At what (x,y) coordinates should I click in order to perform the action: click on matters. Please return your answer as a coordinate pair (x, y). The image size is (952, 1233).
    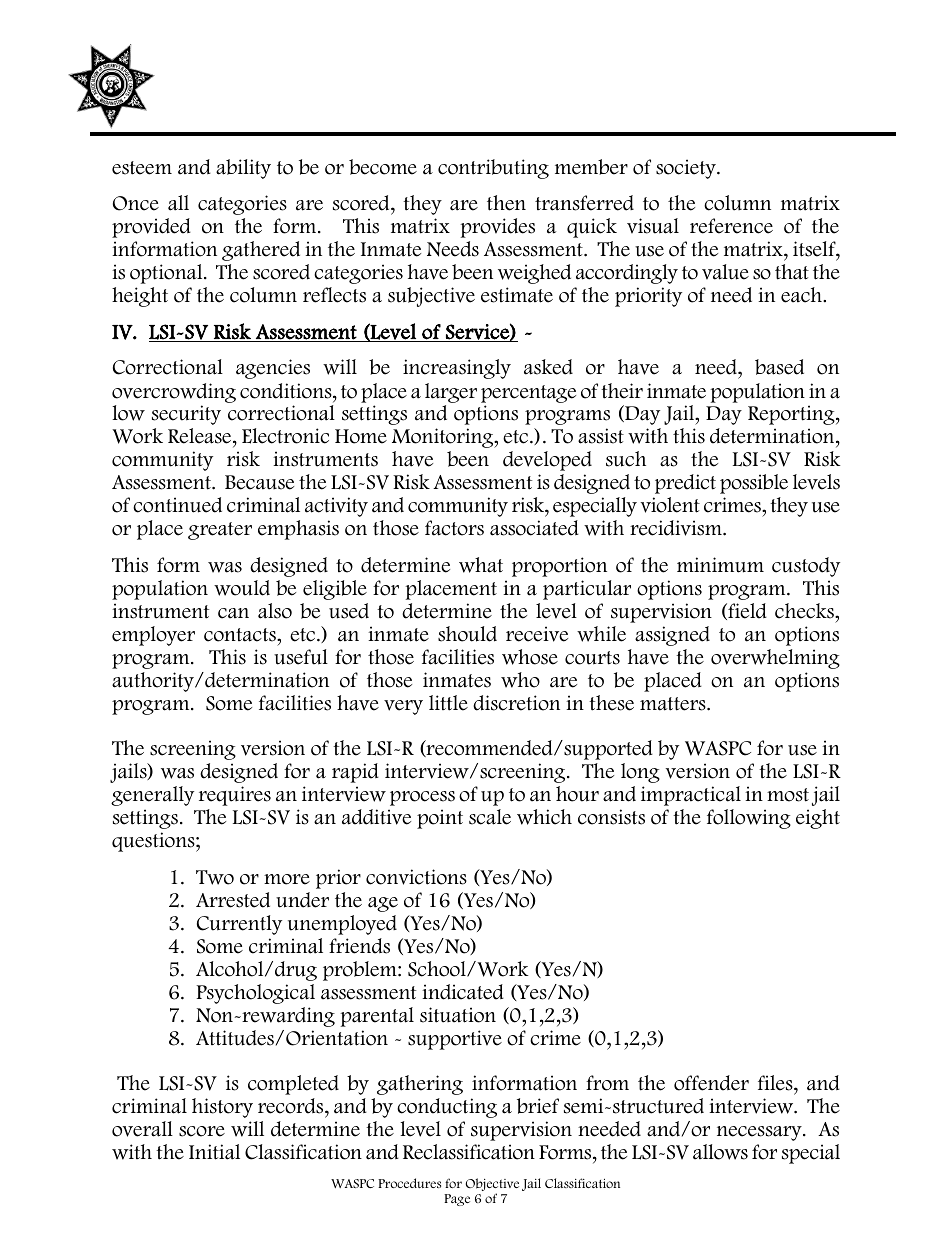
    Looking at the image, I should click on (674, 704).
